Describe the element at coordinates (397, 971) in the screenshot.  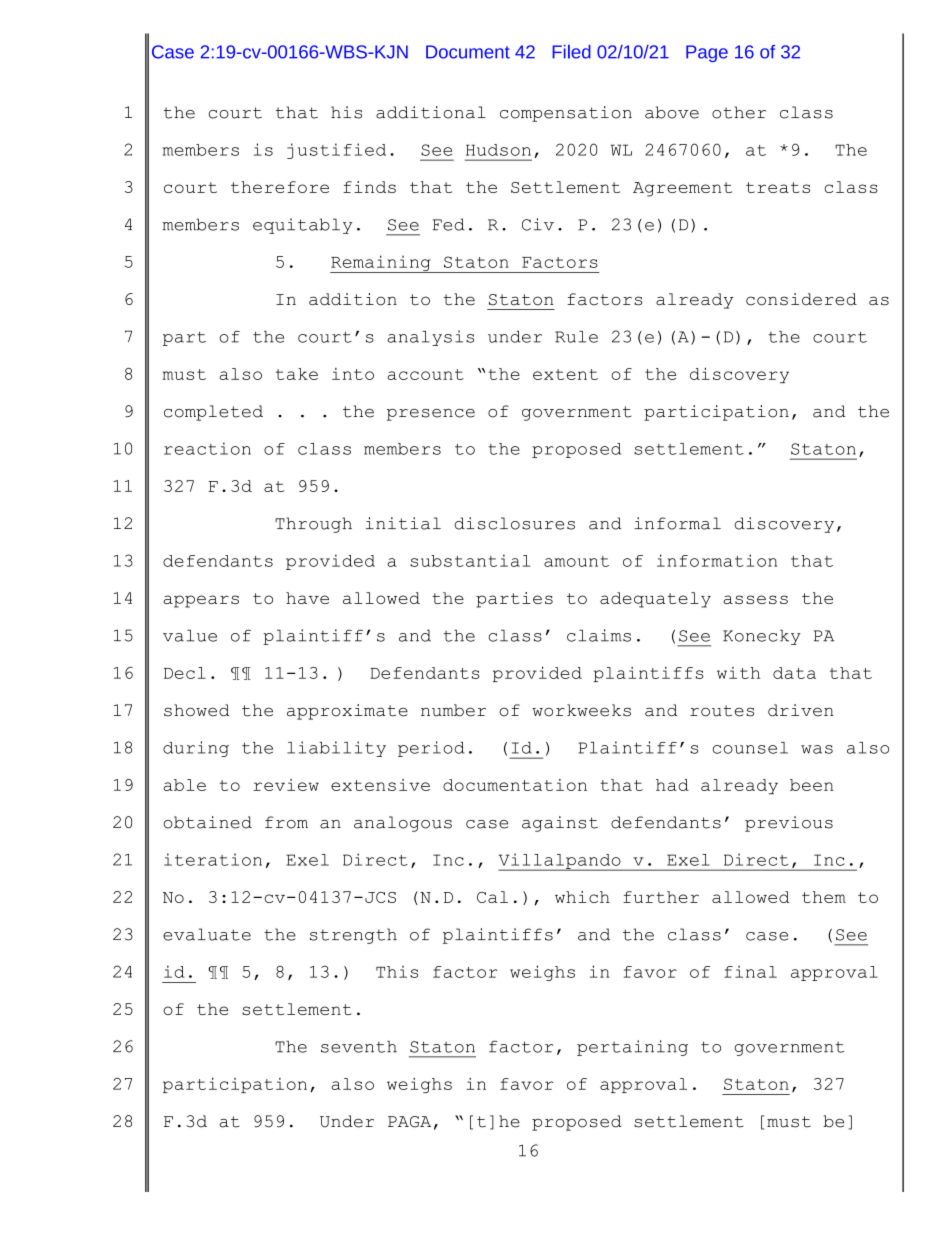
I see `This` at that location.
